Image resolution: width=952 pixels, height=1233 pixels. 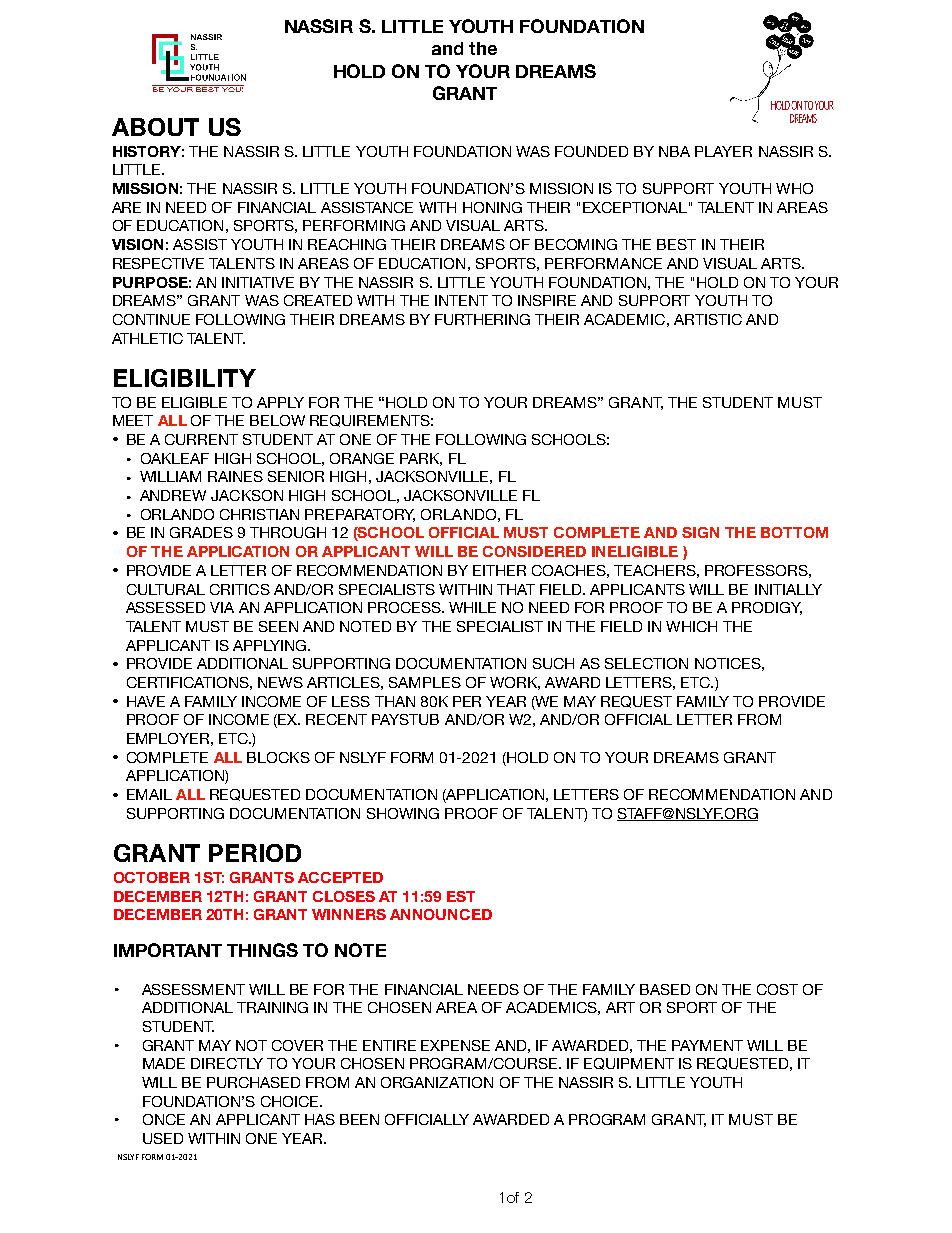 What do you see at coordinates (164, 1119) in the page?
I see `ONCE` at bounding box center [164, 1119].
